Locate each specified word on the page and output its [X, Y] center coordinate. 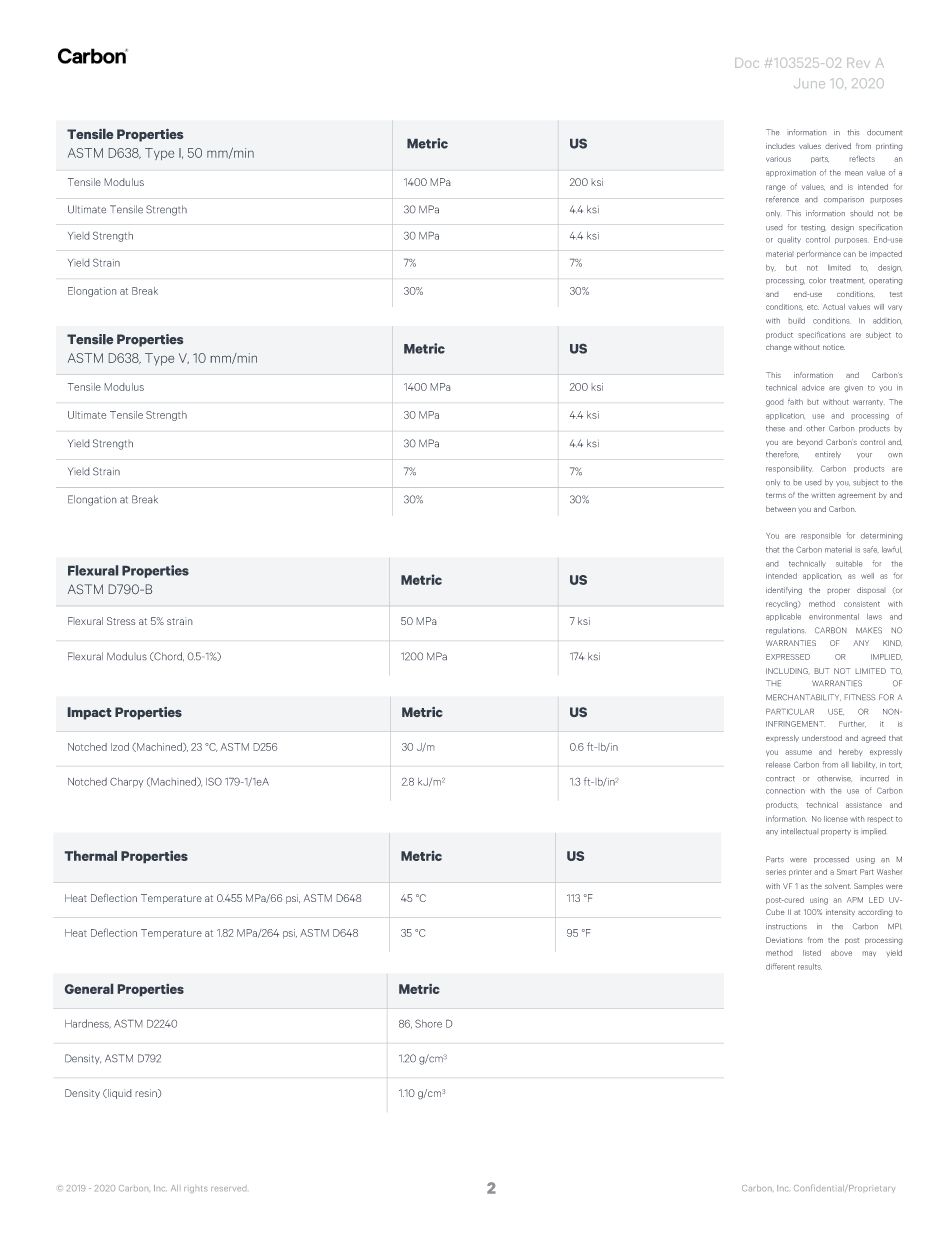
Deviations [784, 940]
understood [822, 738]
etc [813, 307]
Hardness [88, 1024]
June [809, 83]
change [779, 348]
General [89, 989]
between [781, 509]
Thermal [91, 856]
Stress [121, 621]
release [778, 764]
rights [195, 1189]
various [778, 159]
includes [780, 146]
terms [776, 495]
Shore [428, 1023]
